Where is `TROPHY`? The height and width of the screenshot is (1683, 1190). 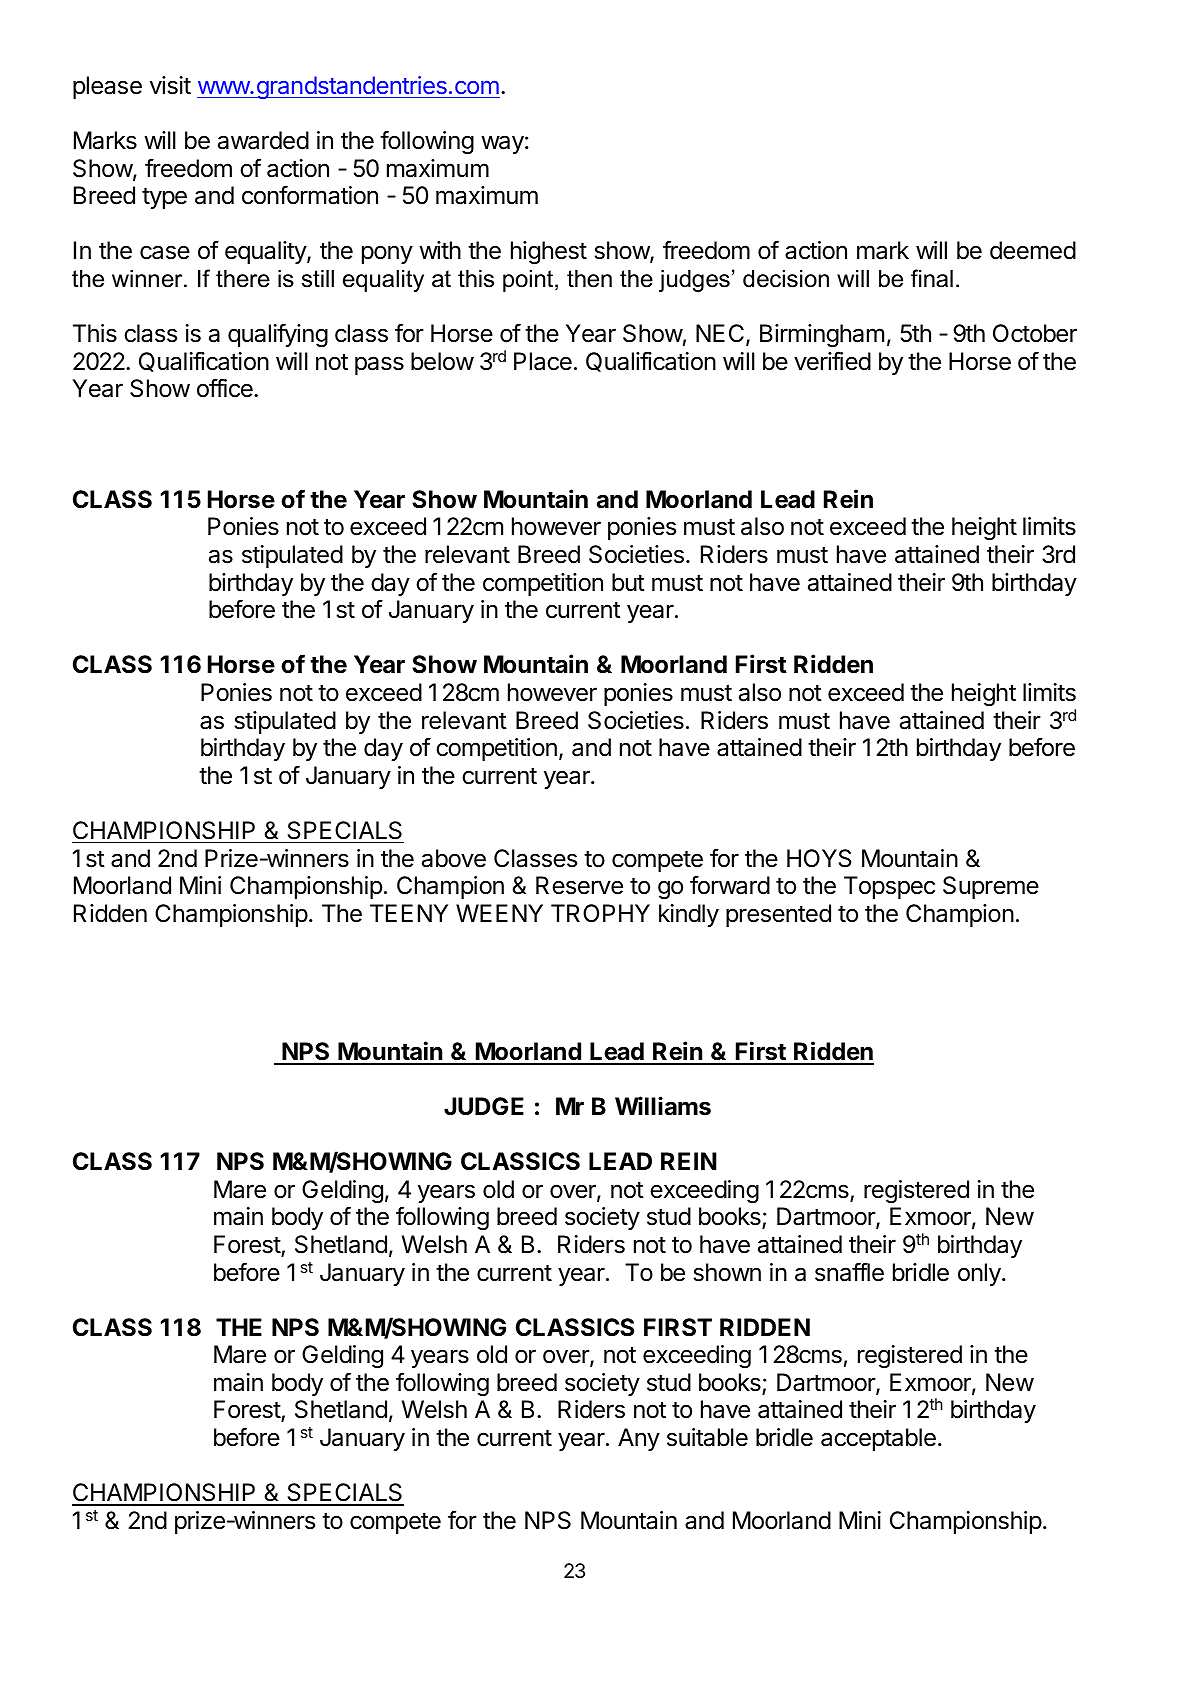 TROPHY is located at coordinates (600, 913).
